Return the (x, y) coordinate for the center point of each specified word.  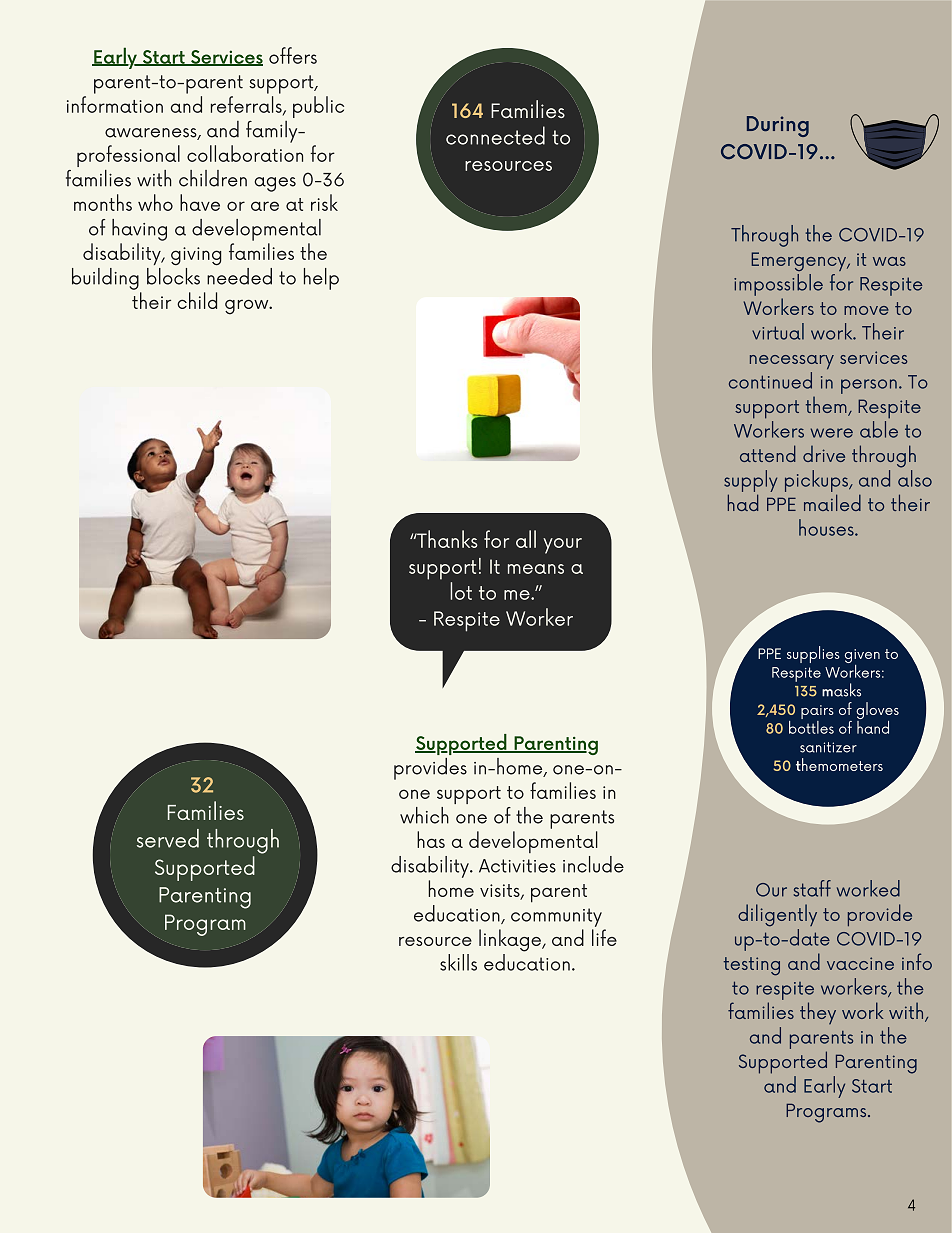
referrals (247, 105)
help (321, 279)
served (168, 838)
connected (495, 135)
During (778, 126)
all (526, 539)
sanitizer (828, 747)
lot (461, 591)
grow (248, 307)
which (424, 815)
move (866, 310)
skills (458, 962)
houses (827, 527)
